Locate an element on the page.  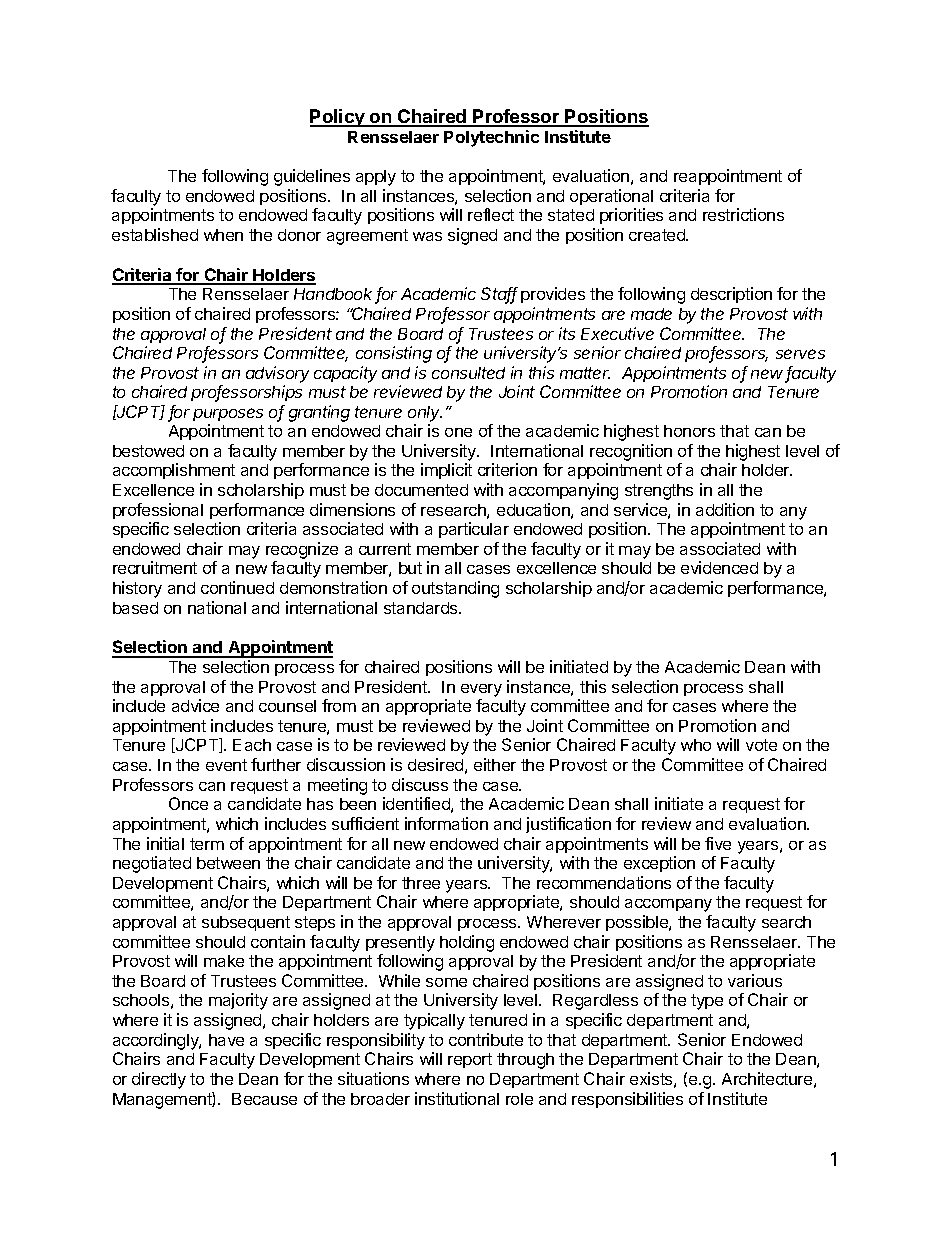
restrictions is located at coordinates (743, 214).
